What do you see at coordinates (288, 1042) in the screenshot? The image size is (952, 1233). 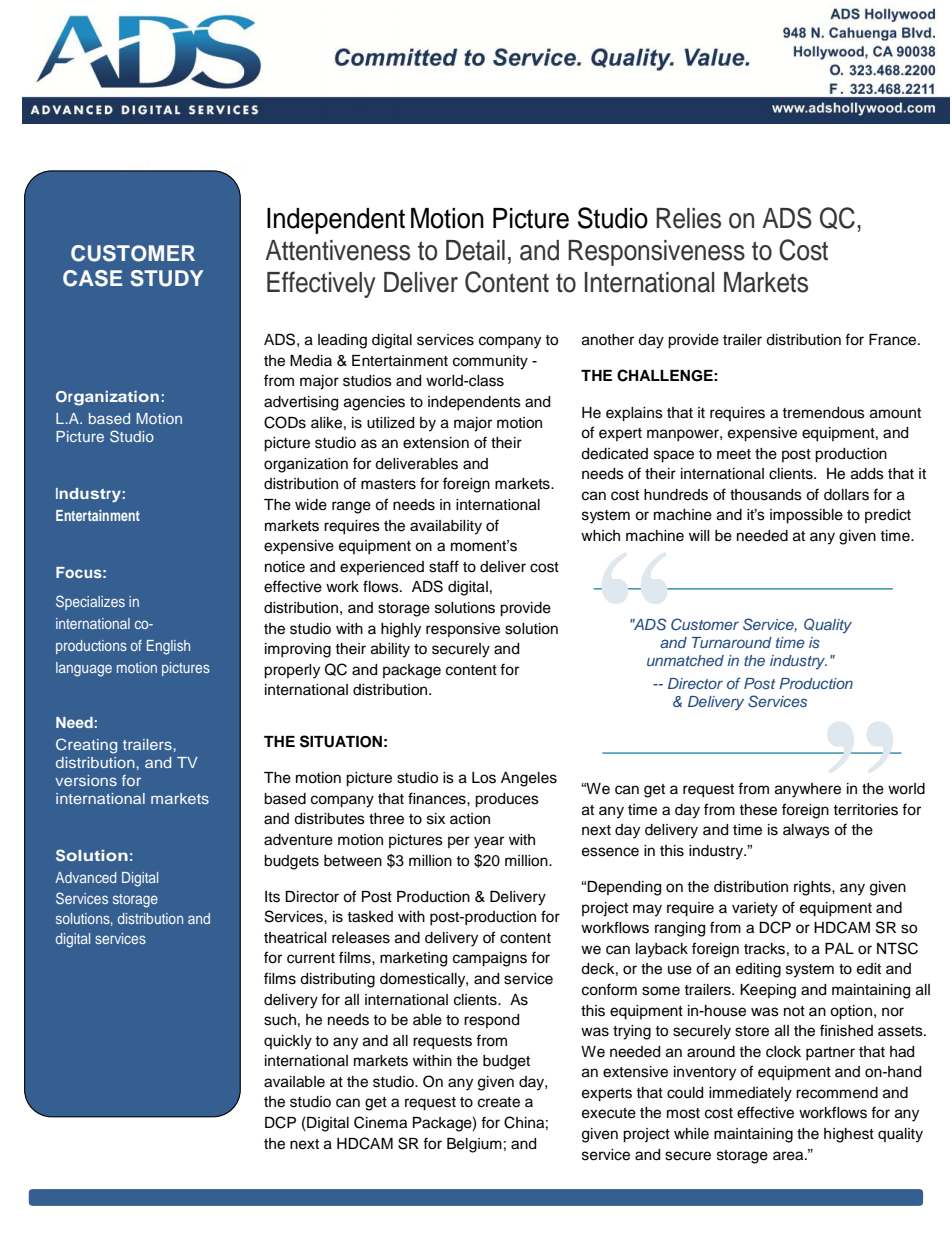 I see `quickly` at bounding box center [288, 1042].
